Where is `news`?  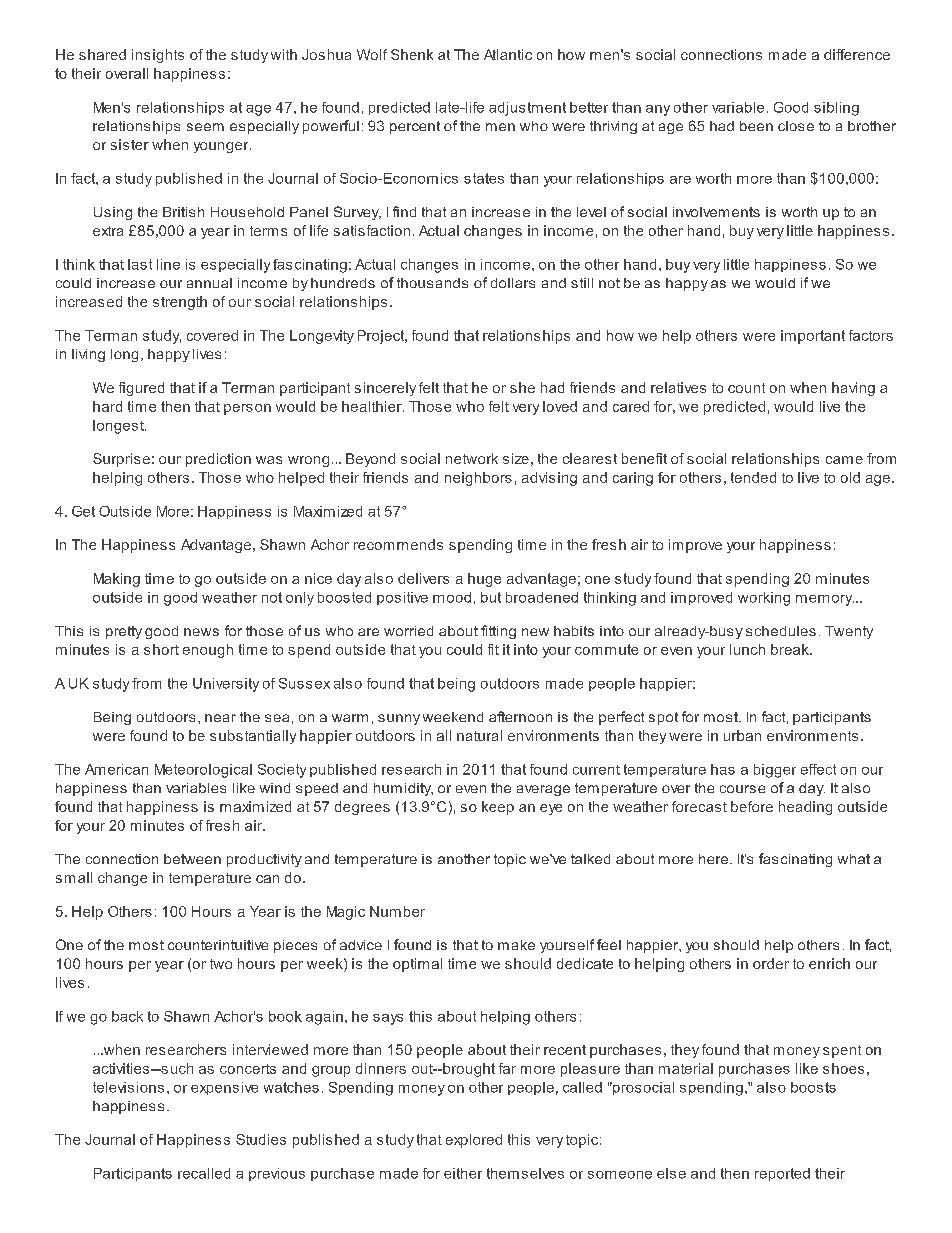 news is located at coordinates (201, 632).
